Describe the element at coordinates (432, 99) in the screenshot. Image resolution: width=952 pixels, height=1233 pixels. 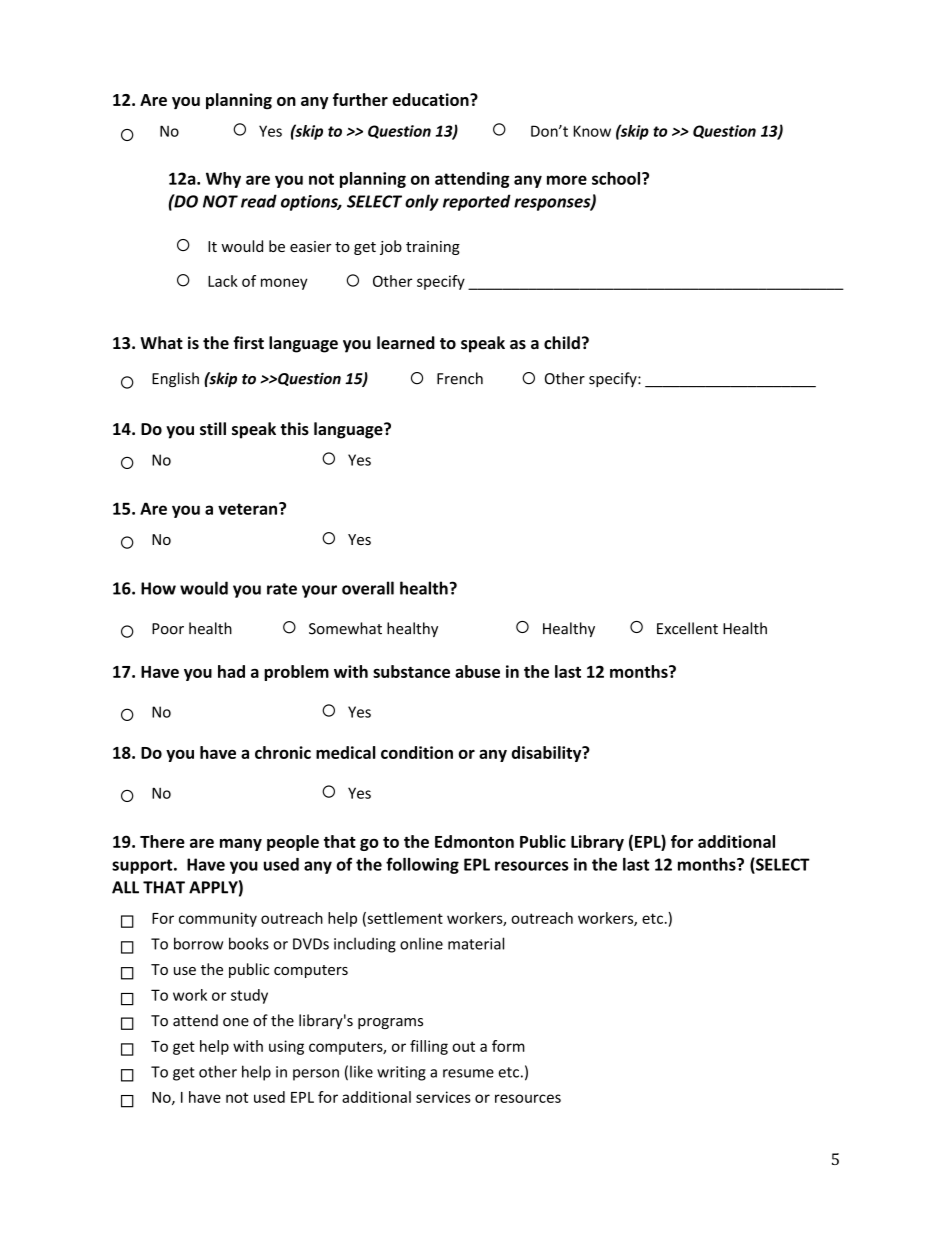
I see `education` at that location.
